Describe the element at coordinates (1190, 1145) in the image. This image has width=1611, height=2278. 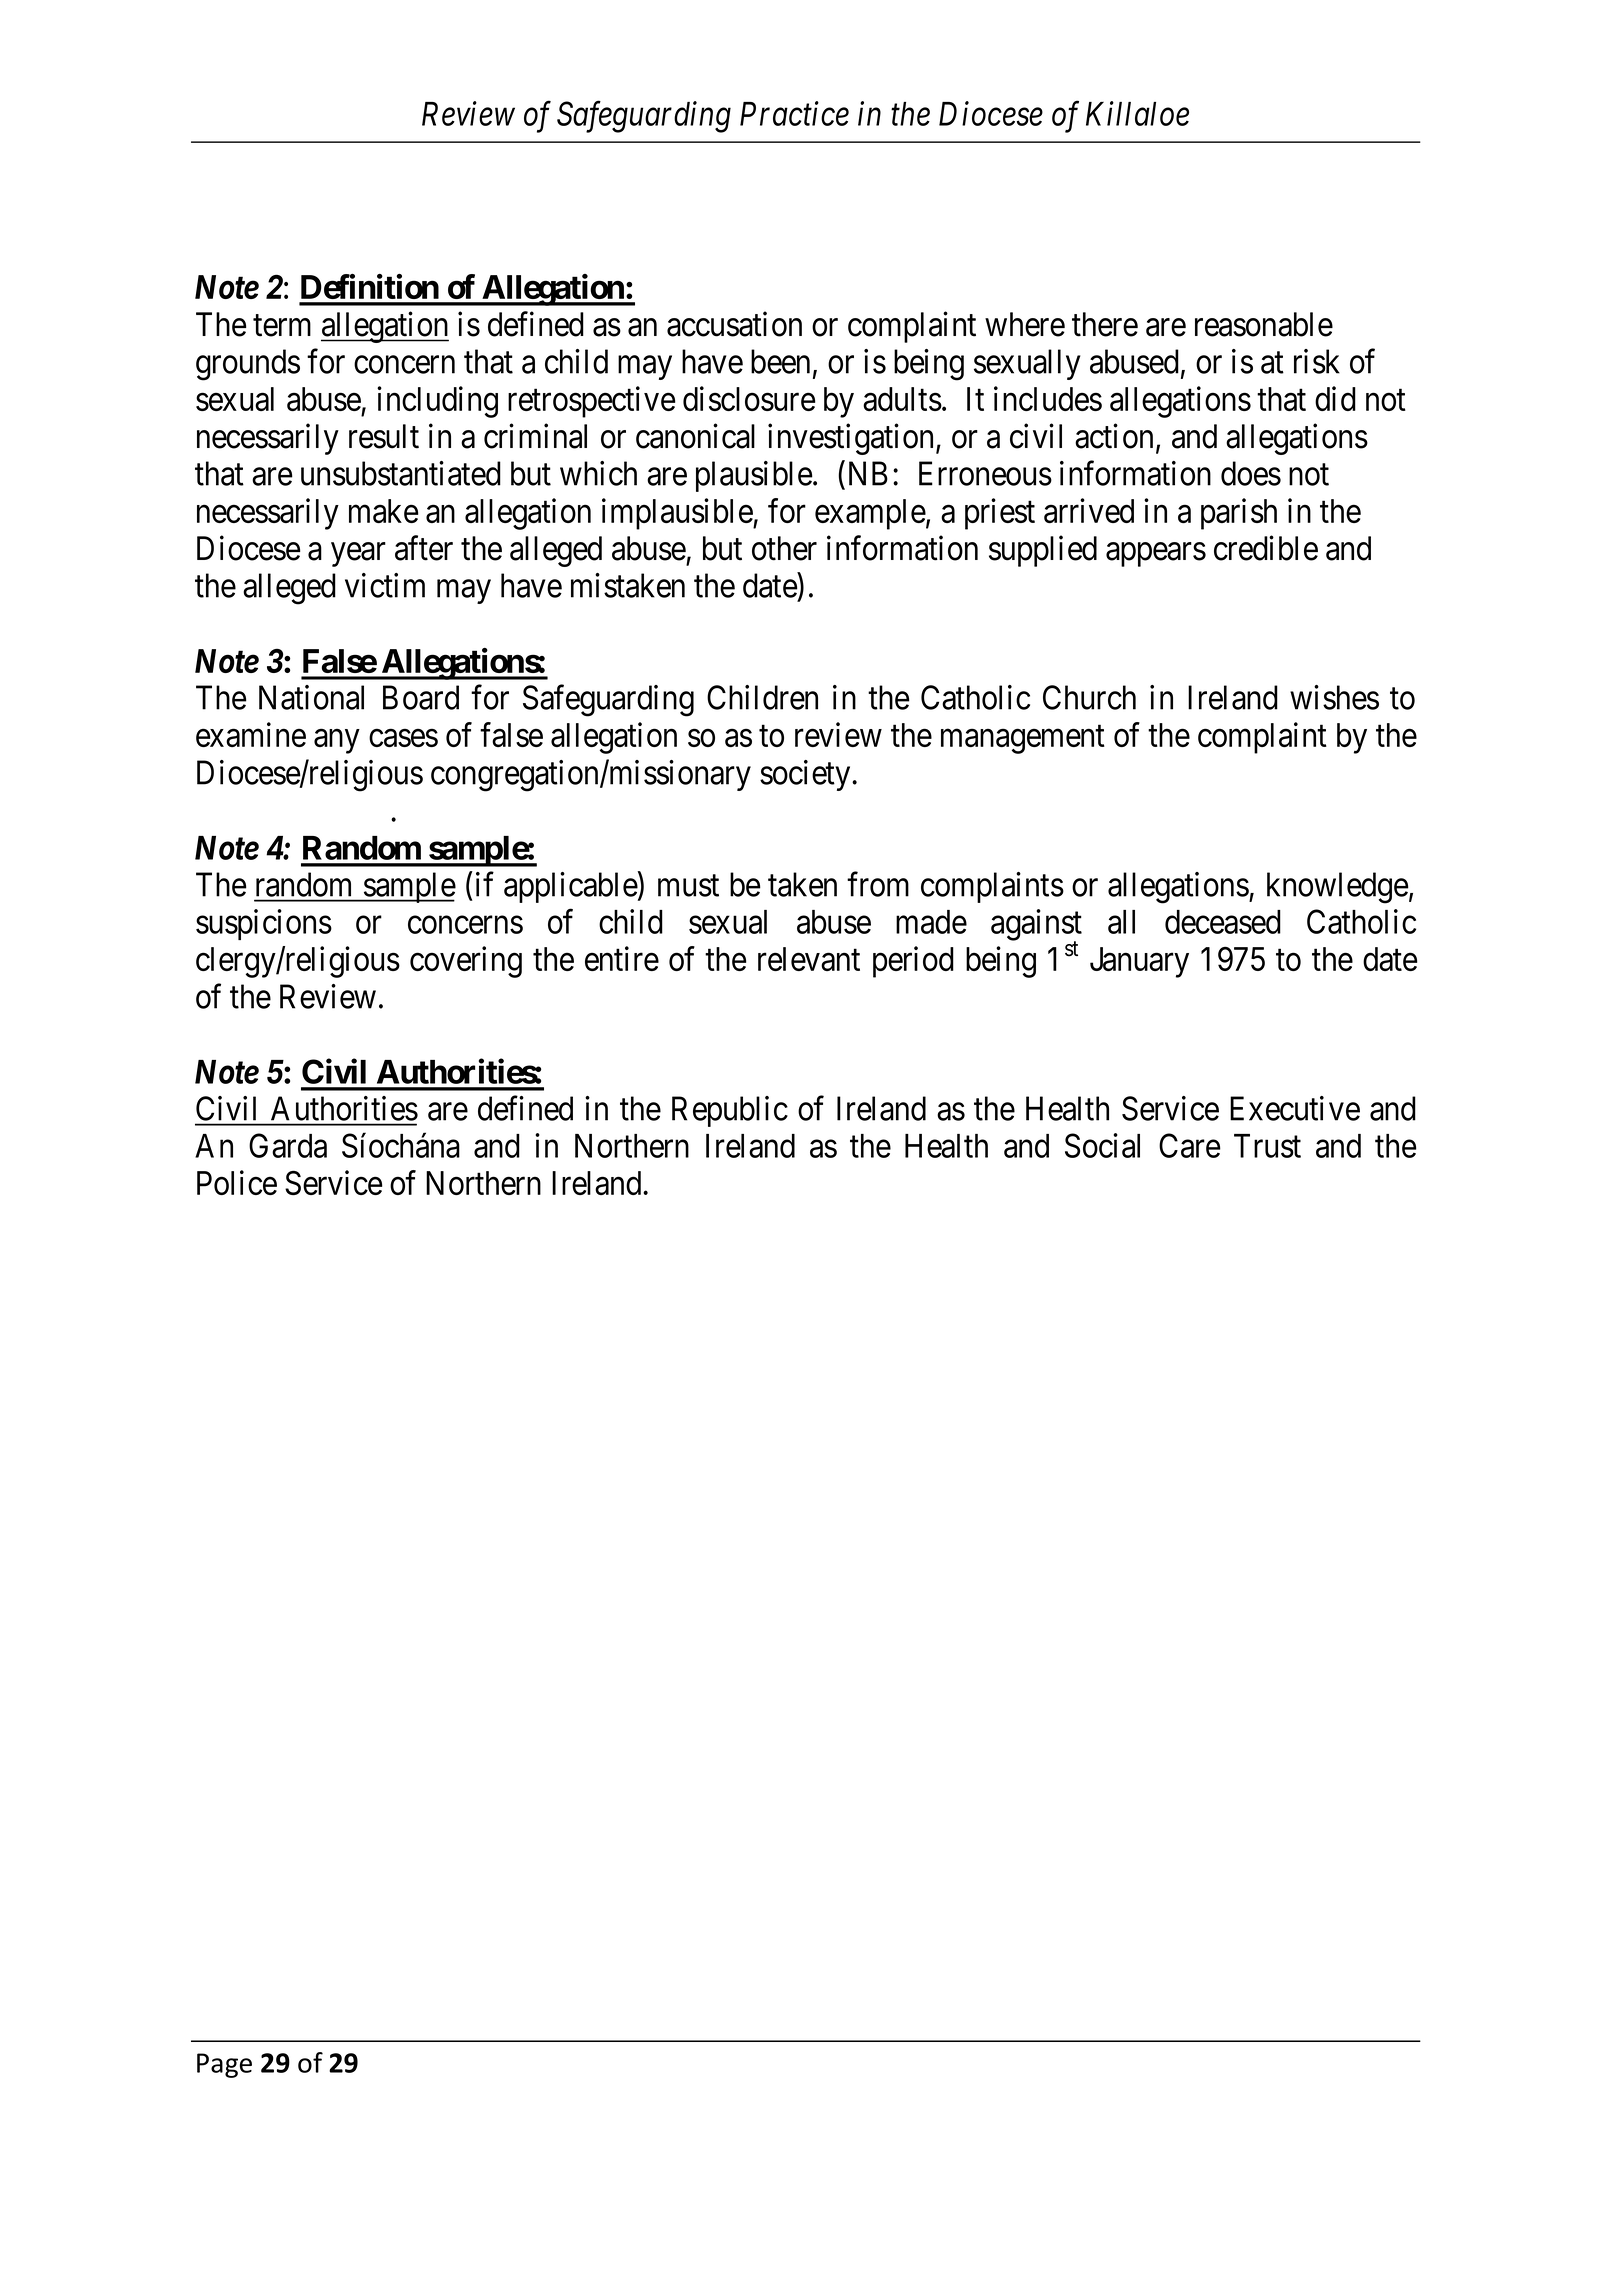
I see `Care` at that location.
